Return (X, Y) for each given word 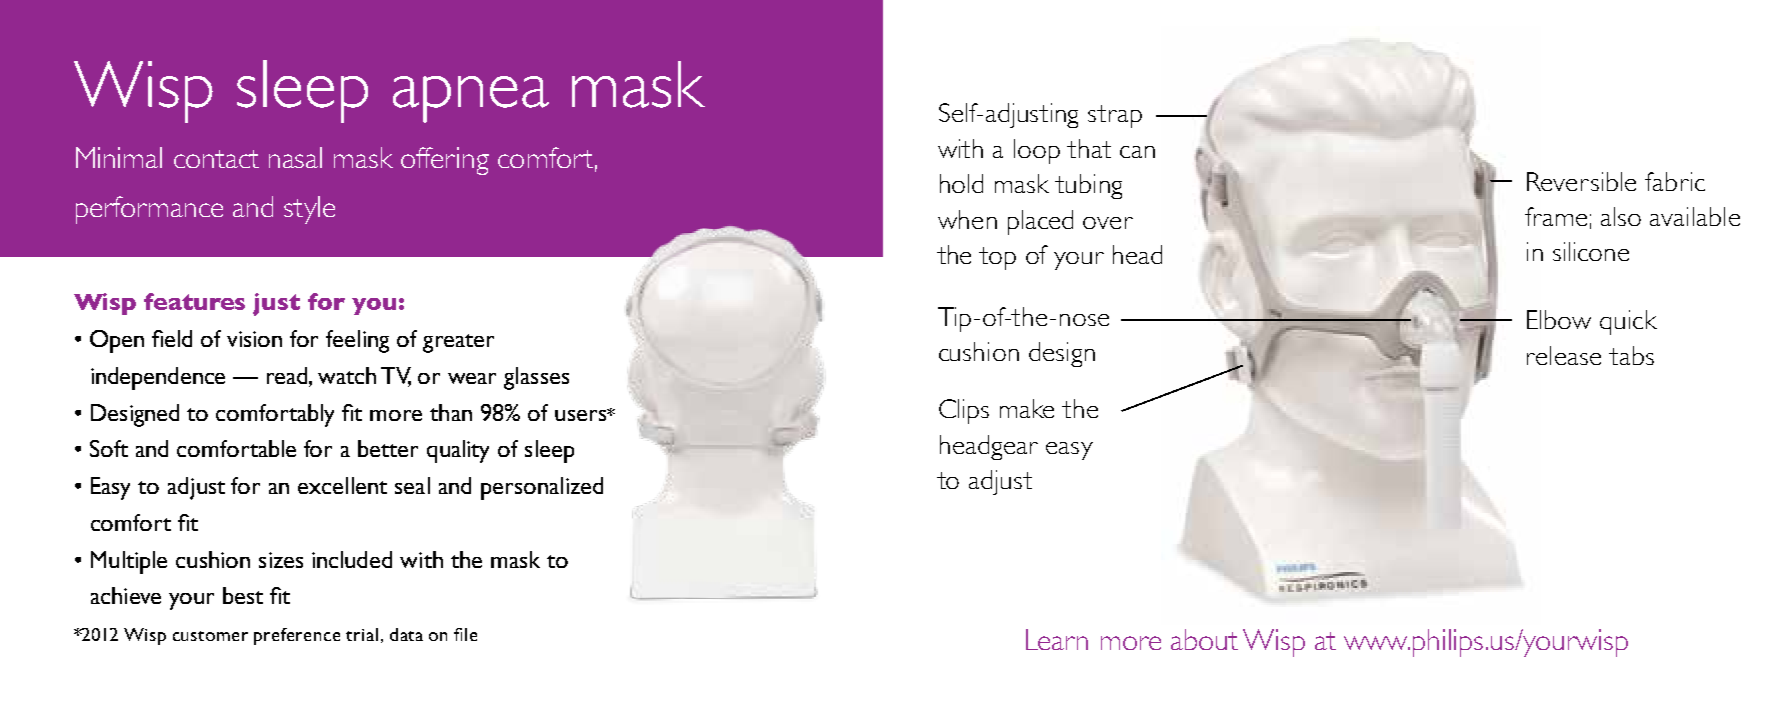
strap (1115, 116)
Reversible (1581, 181)
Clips (964, 411)
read (288, 375)
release (1564, 355)
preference (297, 636)
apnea (471, 99)
